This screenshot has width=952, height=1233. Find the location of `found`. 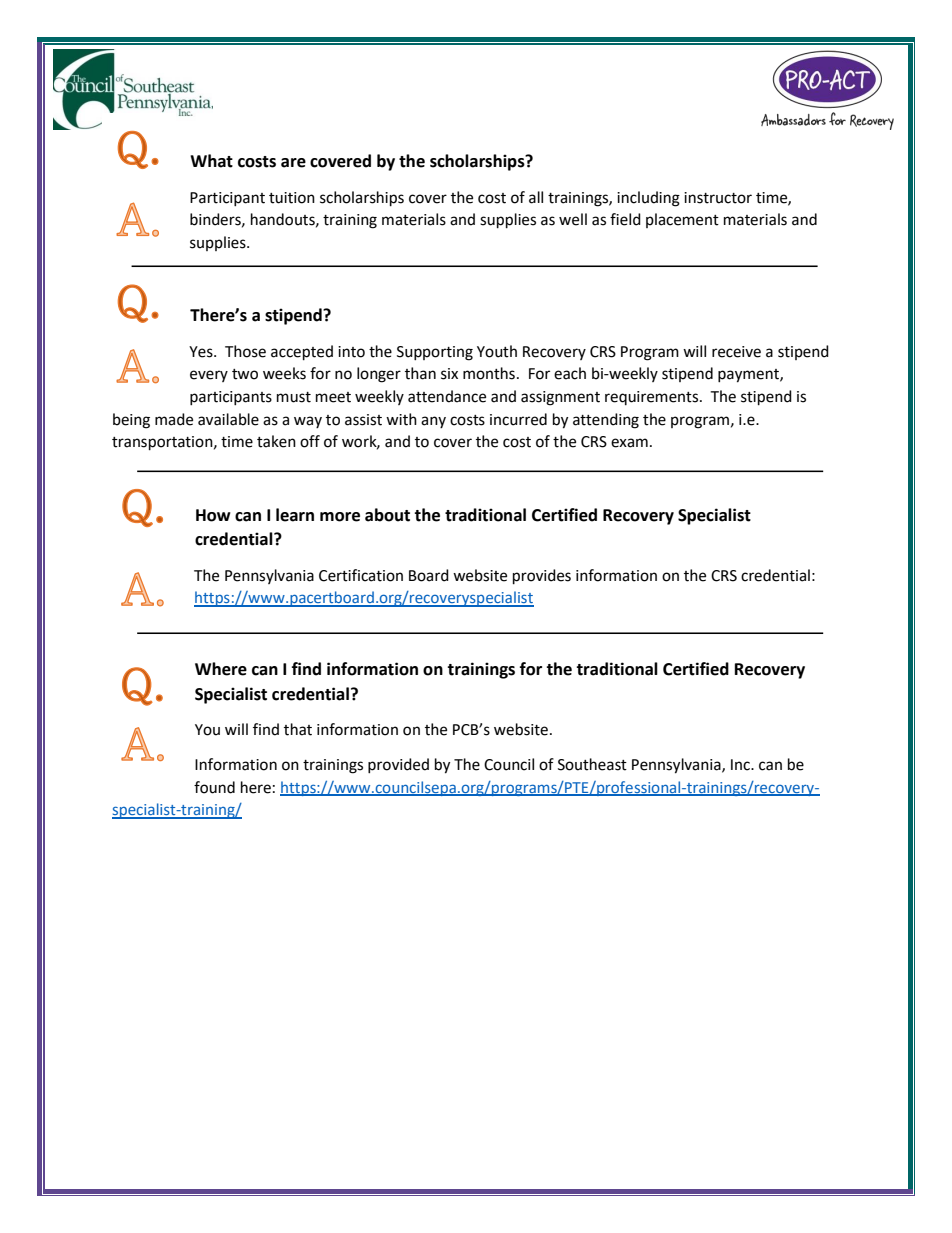

found is located at coordinates (214, 787).
